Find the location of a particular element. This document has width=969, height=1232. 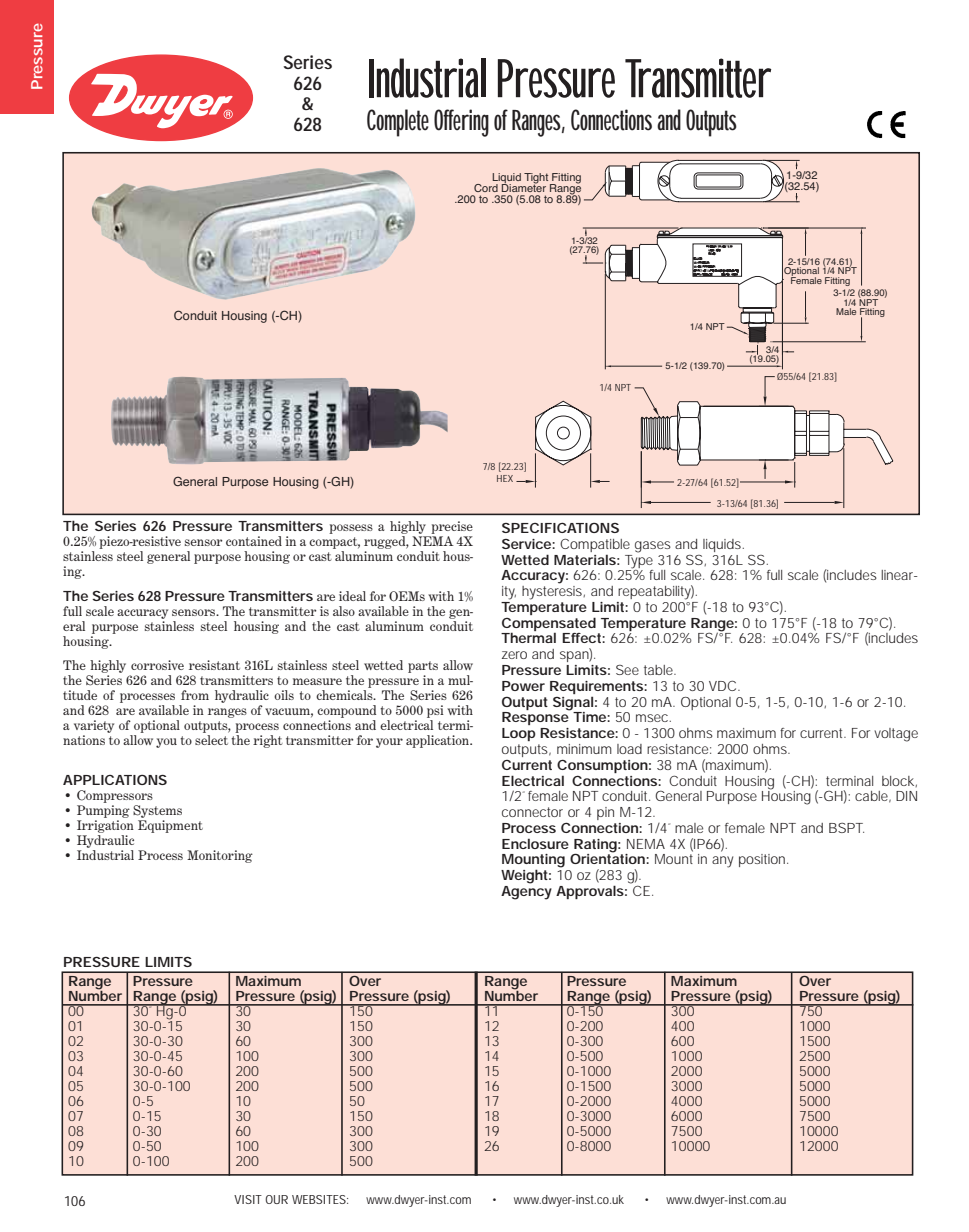

Enclosure is located at coordinates (535, 843).
